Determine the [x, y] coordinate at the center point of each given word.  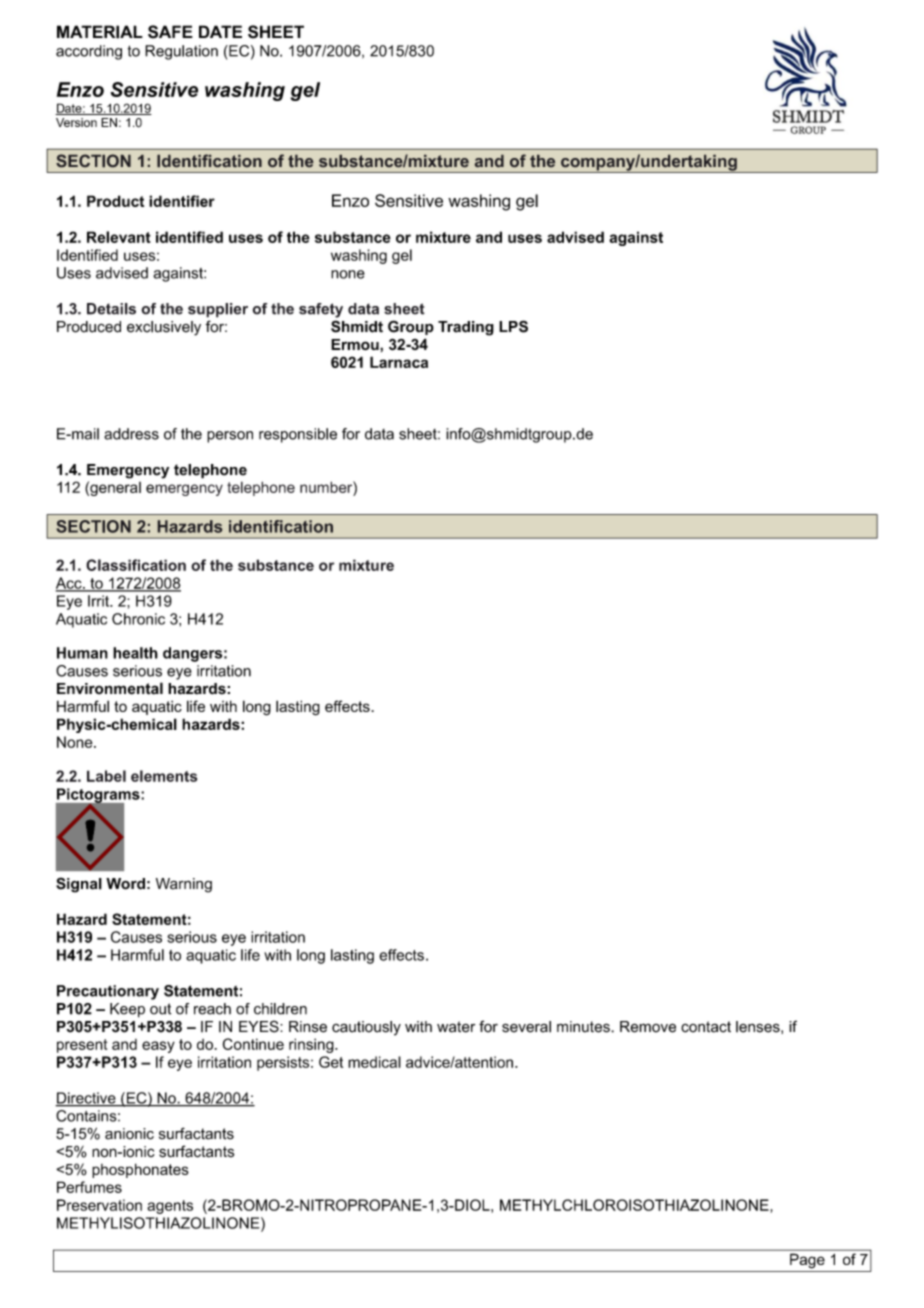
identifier [182, 201]
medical [374, 1062]
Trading [466, 328]
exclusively [164, 328]
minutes [584, 1027]
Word [125, 884]
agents [170, 1207]
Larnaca [399, 362]
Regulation [181, 52]
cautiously [366, 1028]
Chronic [138, 619]
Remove [648, 1027]
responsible [298, 435]
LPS [513, 326]
